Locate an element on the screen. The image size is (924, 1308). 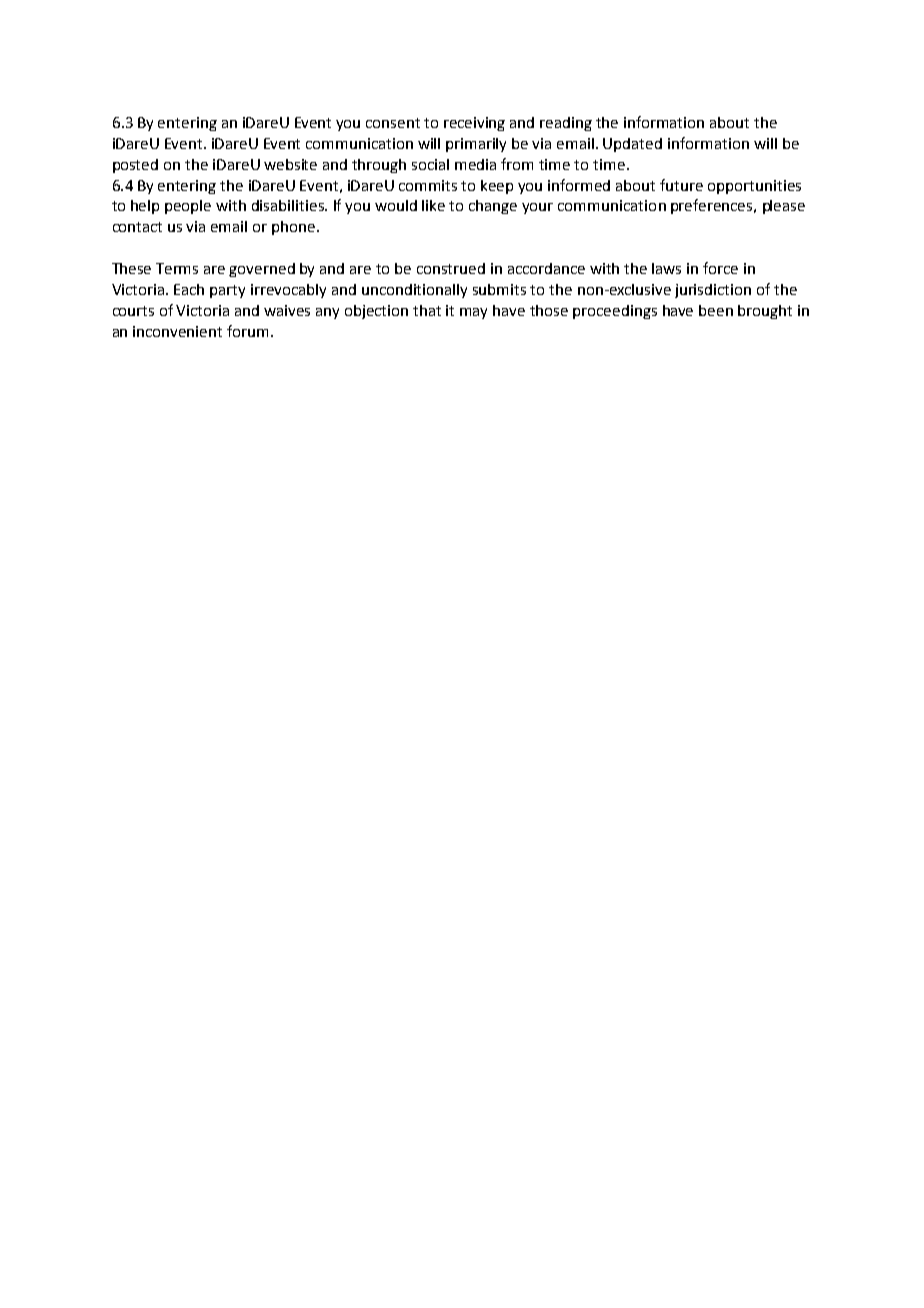
receiving is located at coordinates (474, 124).
